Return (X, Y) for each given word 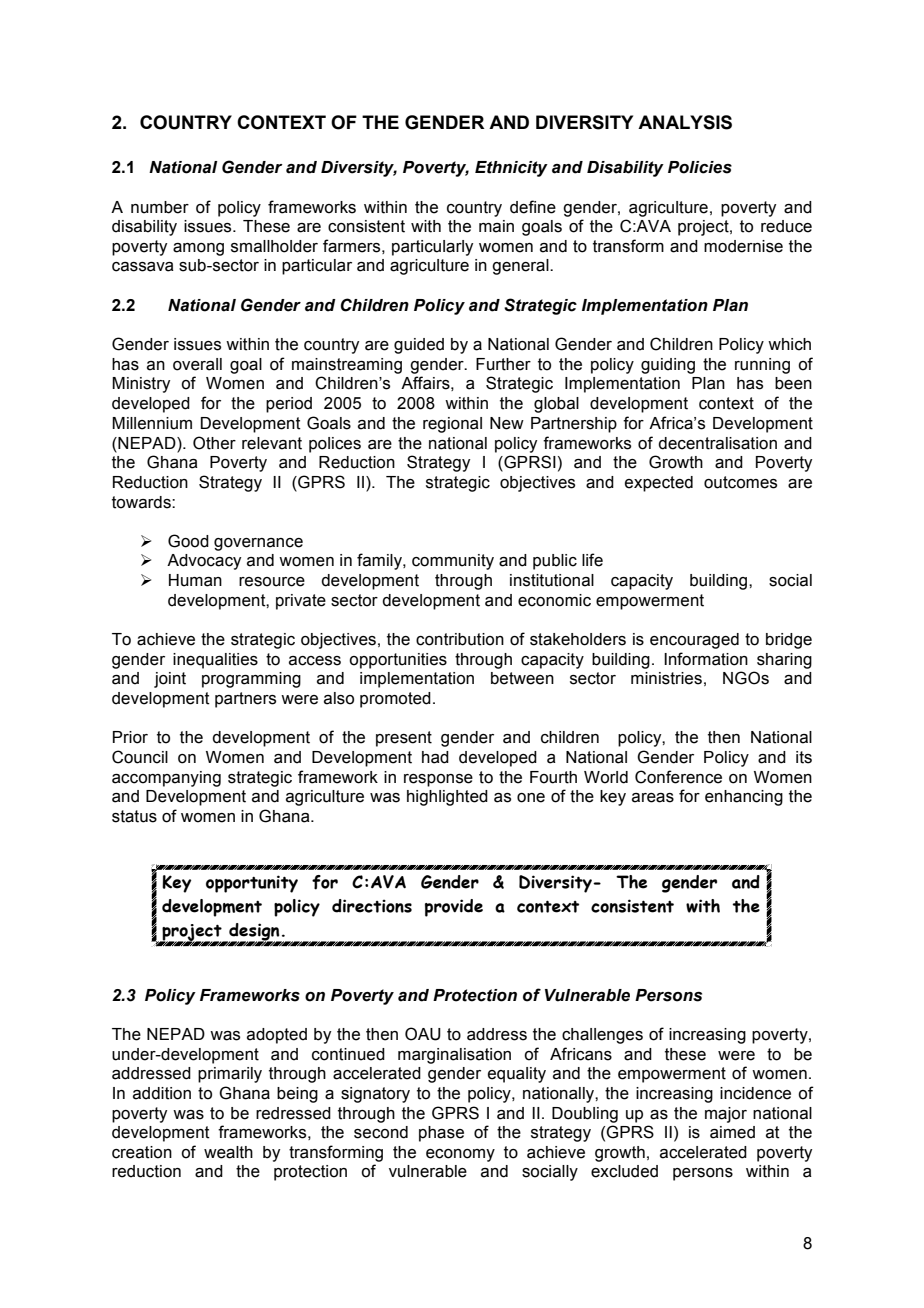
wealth (228, 1152)
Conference (678, 777)
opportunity (252, 884)
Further (503, 364)
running (762, 366)
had (435, 757)
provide (454, 908)
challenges (602, 1036)
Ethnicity (511, 169)
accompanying (166, 779)
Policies (700, 167)
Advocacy (204, 562)
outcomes (740, 482)
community (453, 562)
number (160, 207)
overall (197, 364)
